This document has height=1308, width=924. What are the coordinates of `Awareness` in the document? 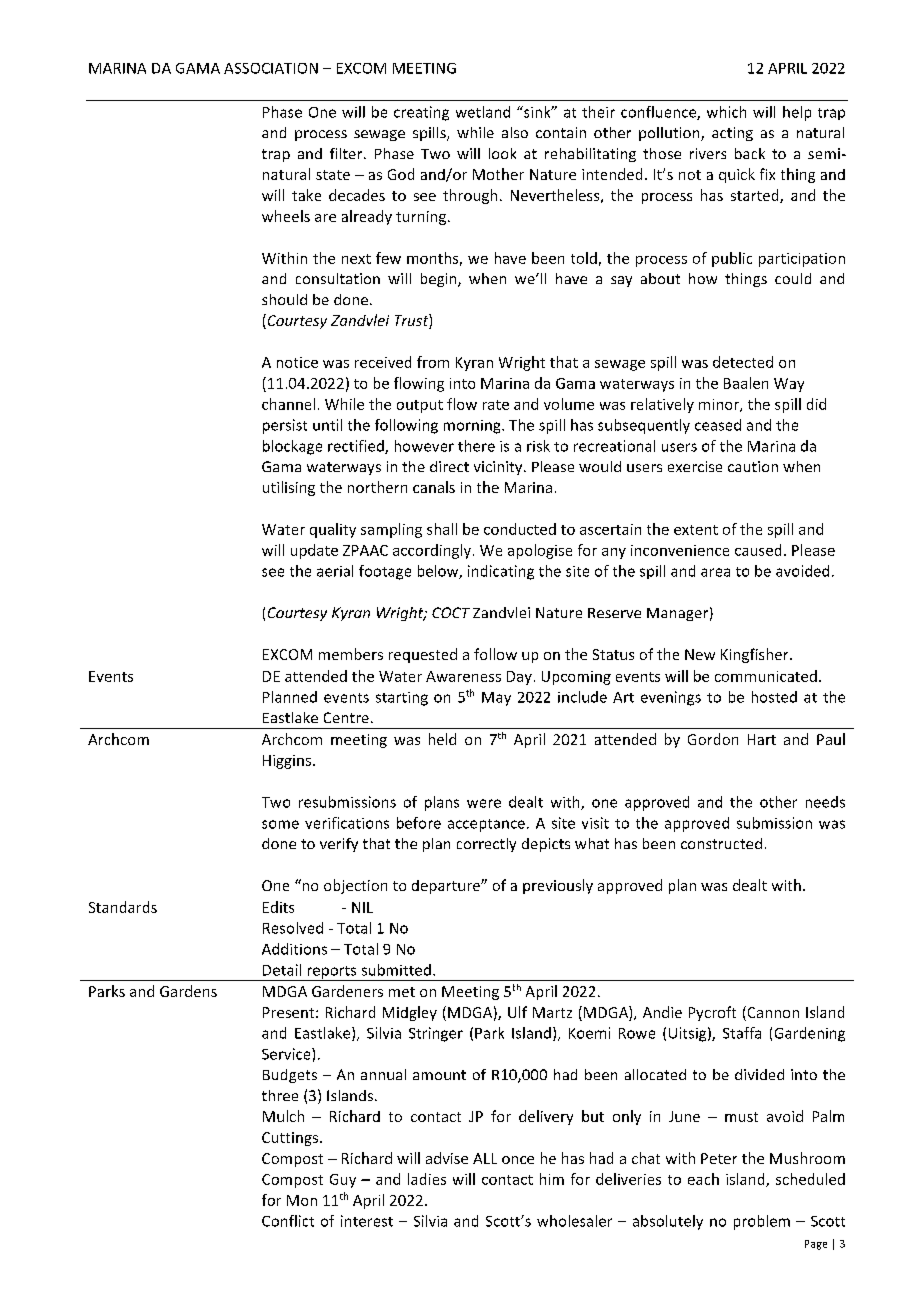 It's located at (463, 676).
